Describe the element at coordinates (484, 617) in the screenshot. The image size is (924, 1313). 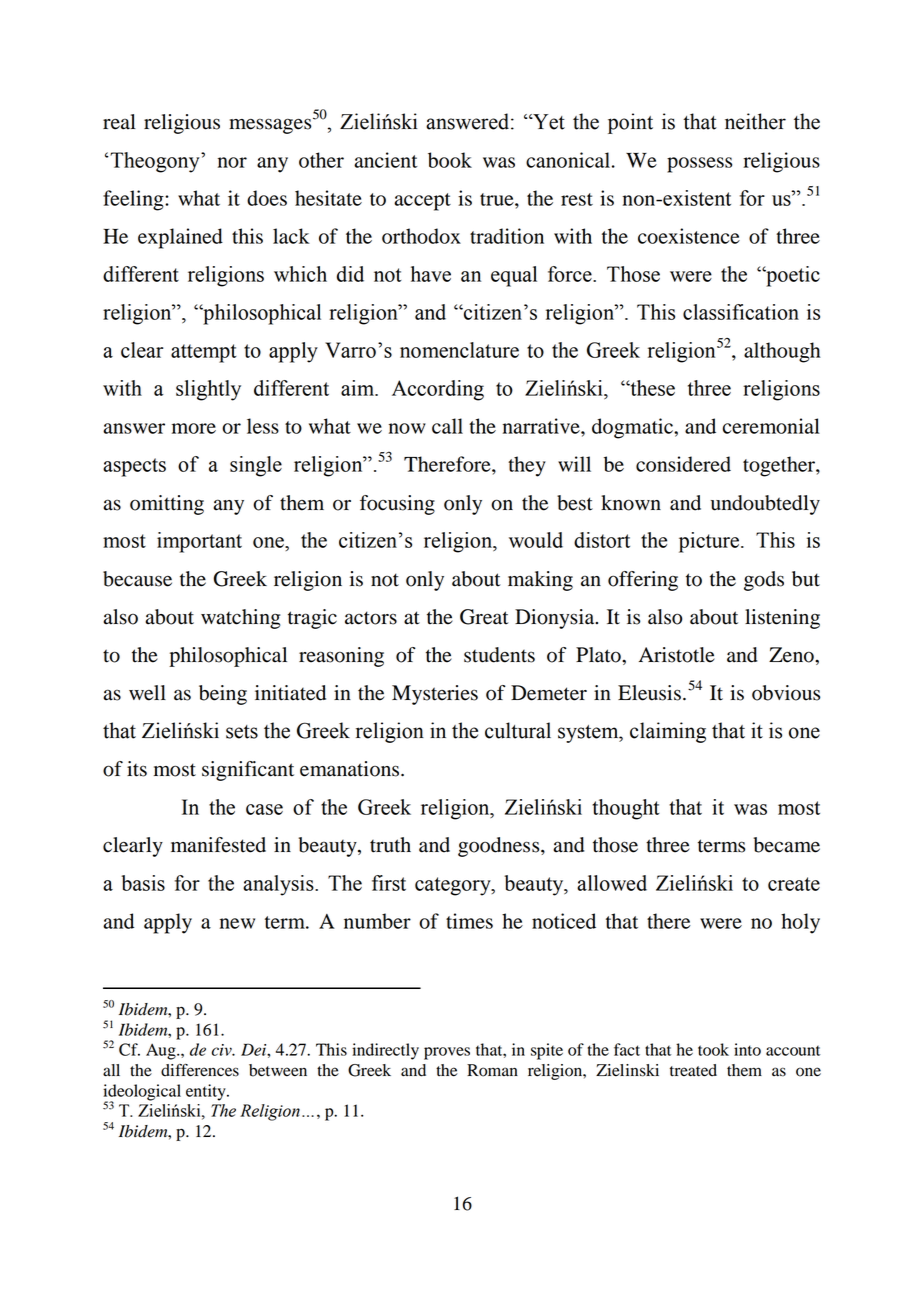
I see `Great` at that location.
